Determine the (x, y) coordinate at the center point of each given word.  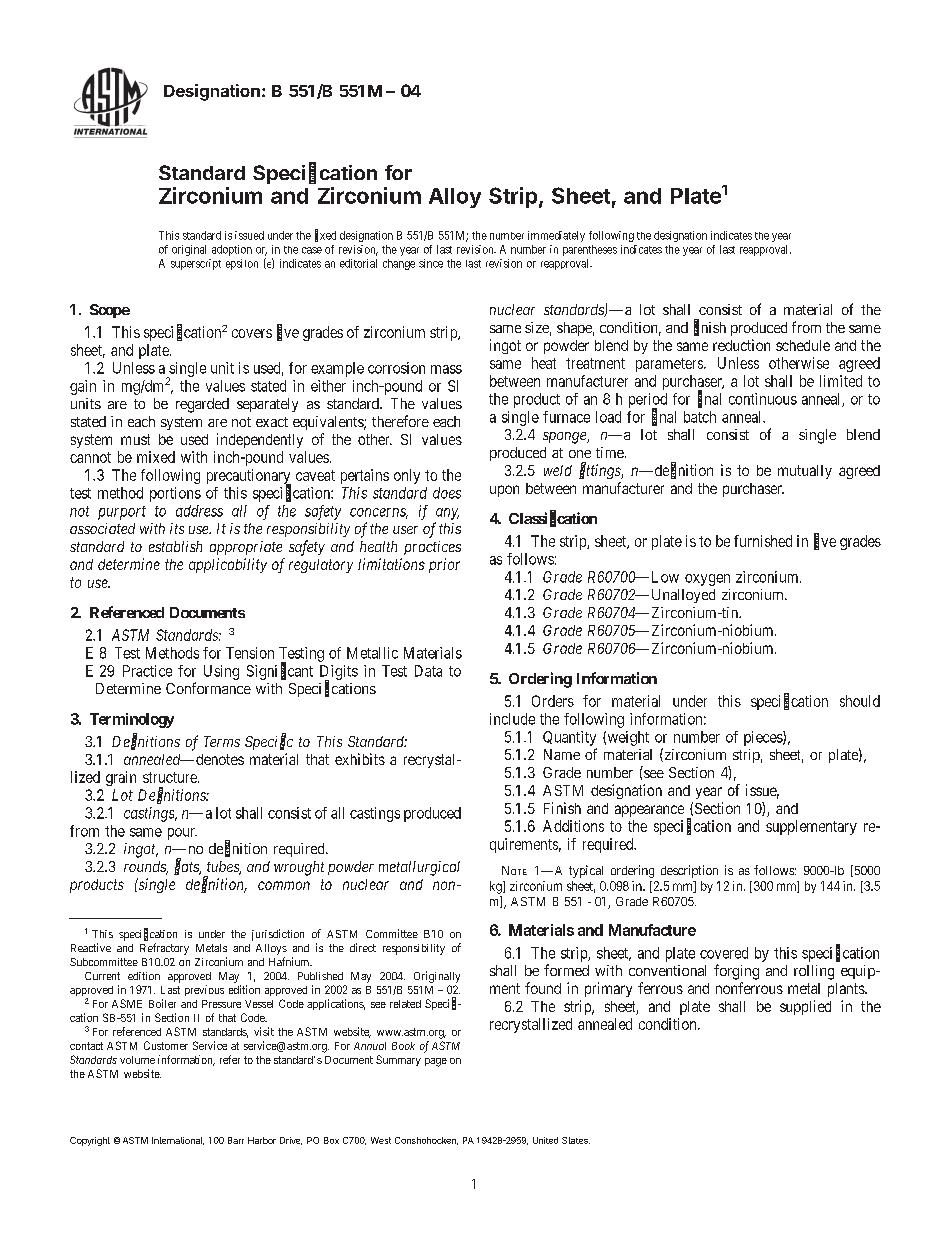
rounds (146, 868)
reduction (741, 345)
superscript (196, 264)
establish (175, 546)
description (689, 871)
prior (444, 565)
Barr (236, 1140)
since (431, 263)
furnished (763, 541)
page (436, 1062)
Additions (573, 826)
